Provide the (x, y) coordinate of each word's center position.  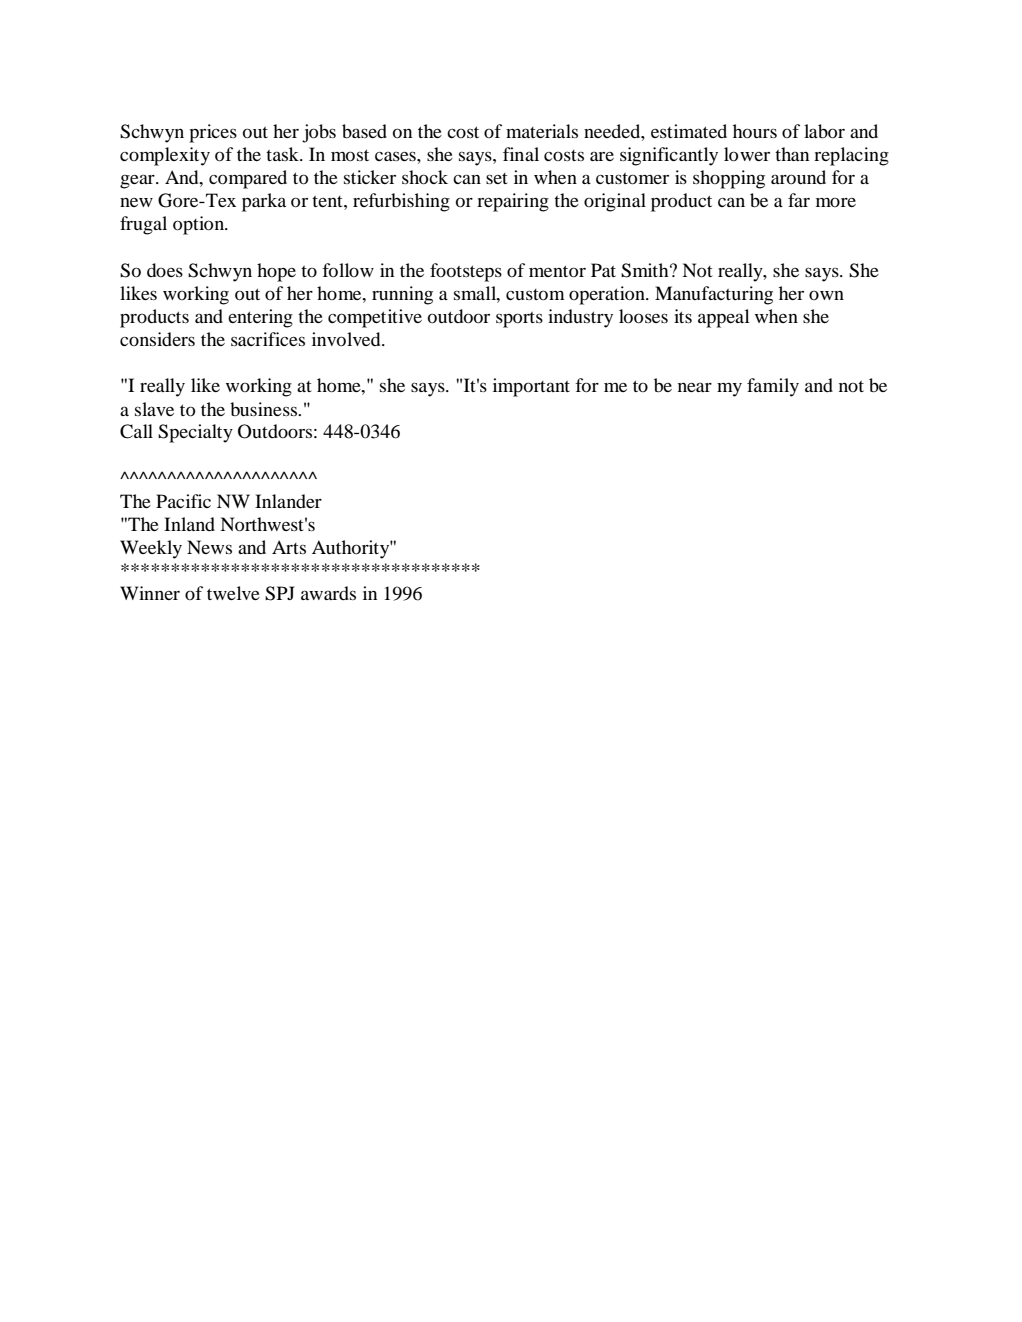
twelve (233, 593)
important (531, 387)
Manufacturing (714, 295)
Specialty (195, 433)
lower (747, 154)
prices (213, 133)
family (773, 387)
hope (276, 272)
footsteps (466, 272)
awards (328, 593)
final (521, 154)
